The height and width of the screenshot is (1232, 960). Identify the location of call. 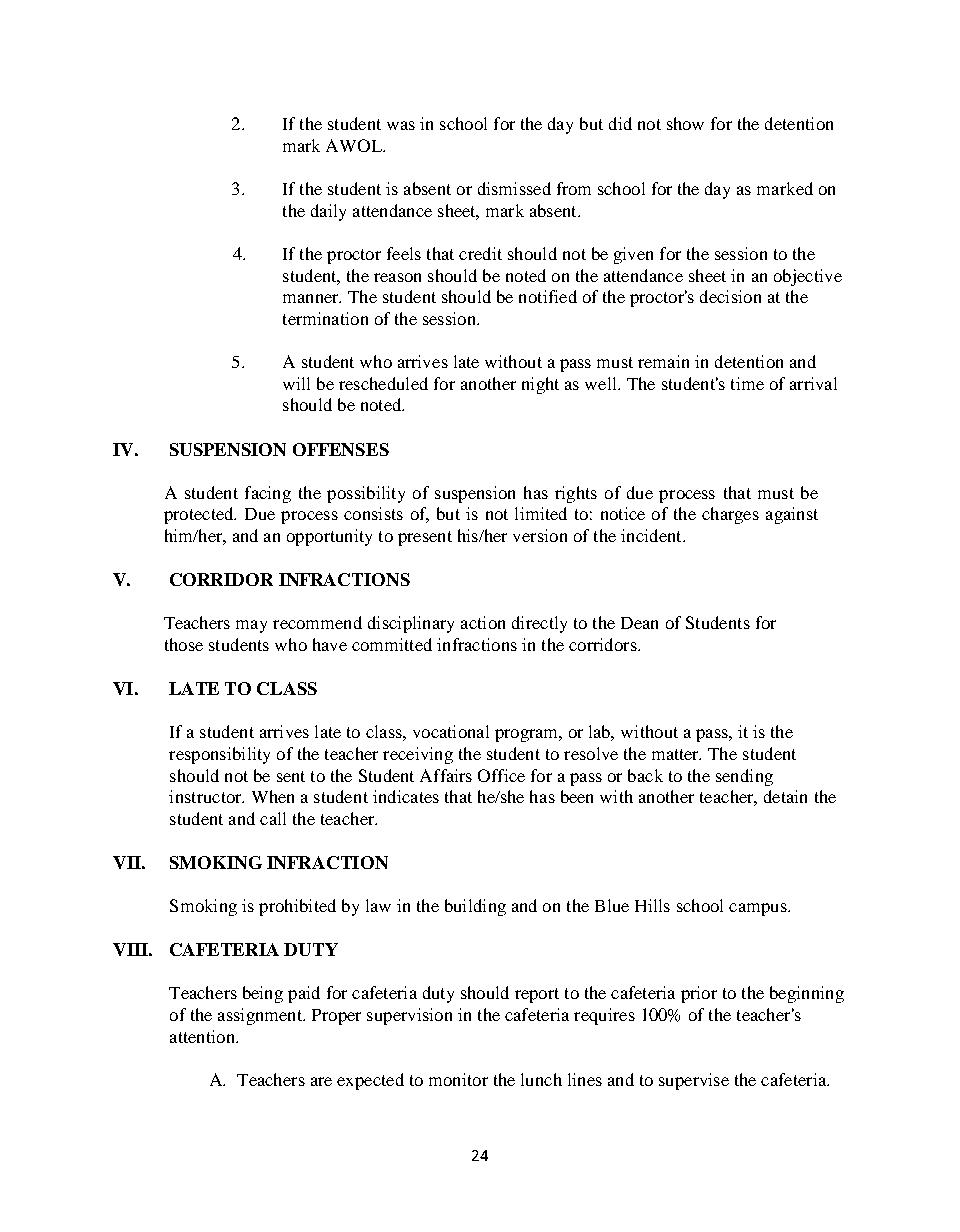
(273, 818).
